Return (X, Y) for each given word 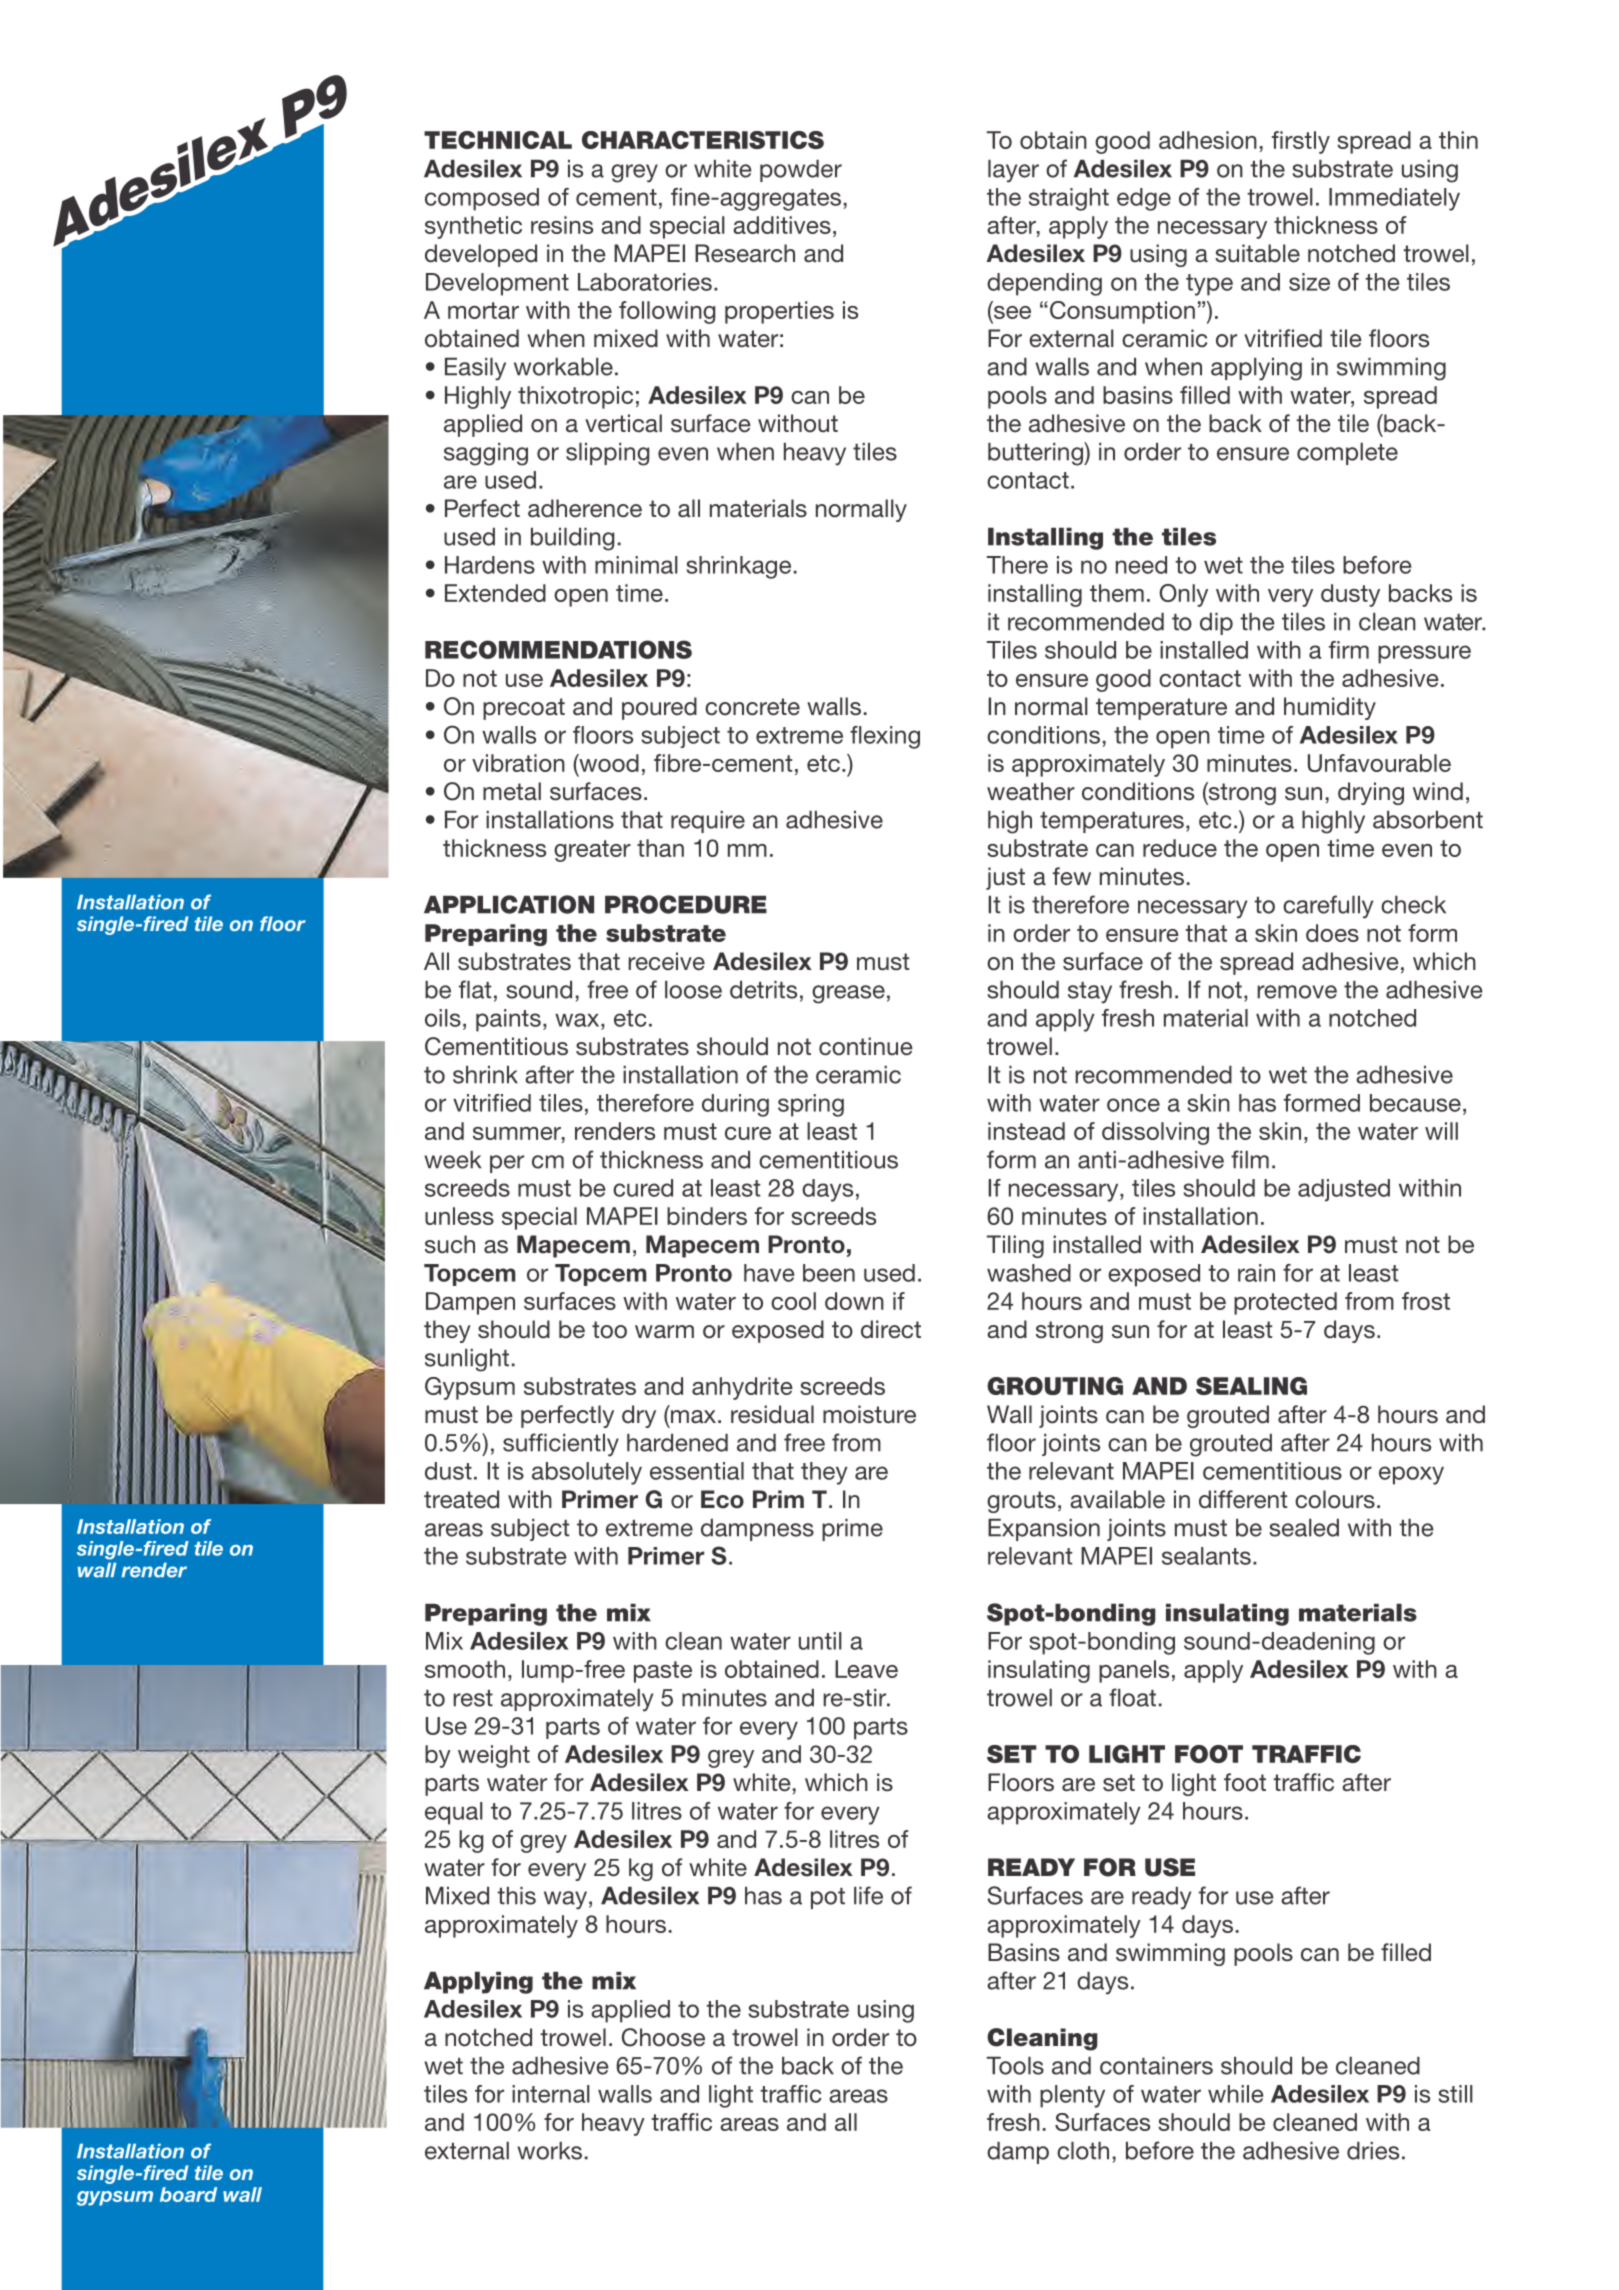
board (188, 2194)
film (1250, 1159)
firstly (1301, 142)
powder (801, 171)
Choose (663, 2037)
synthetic (473, 227)
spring (811, 1105)
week (452, 1160)
